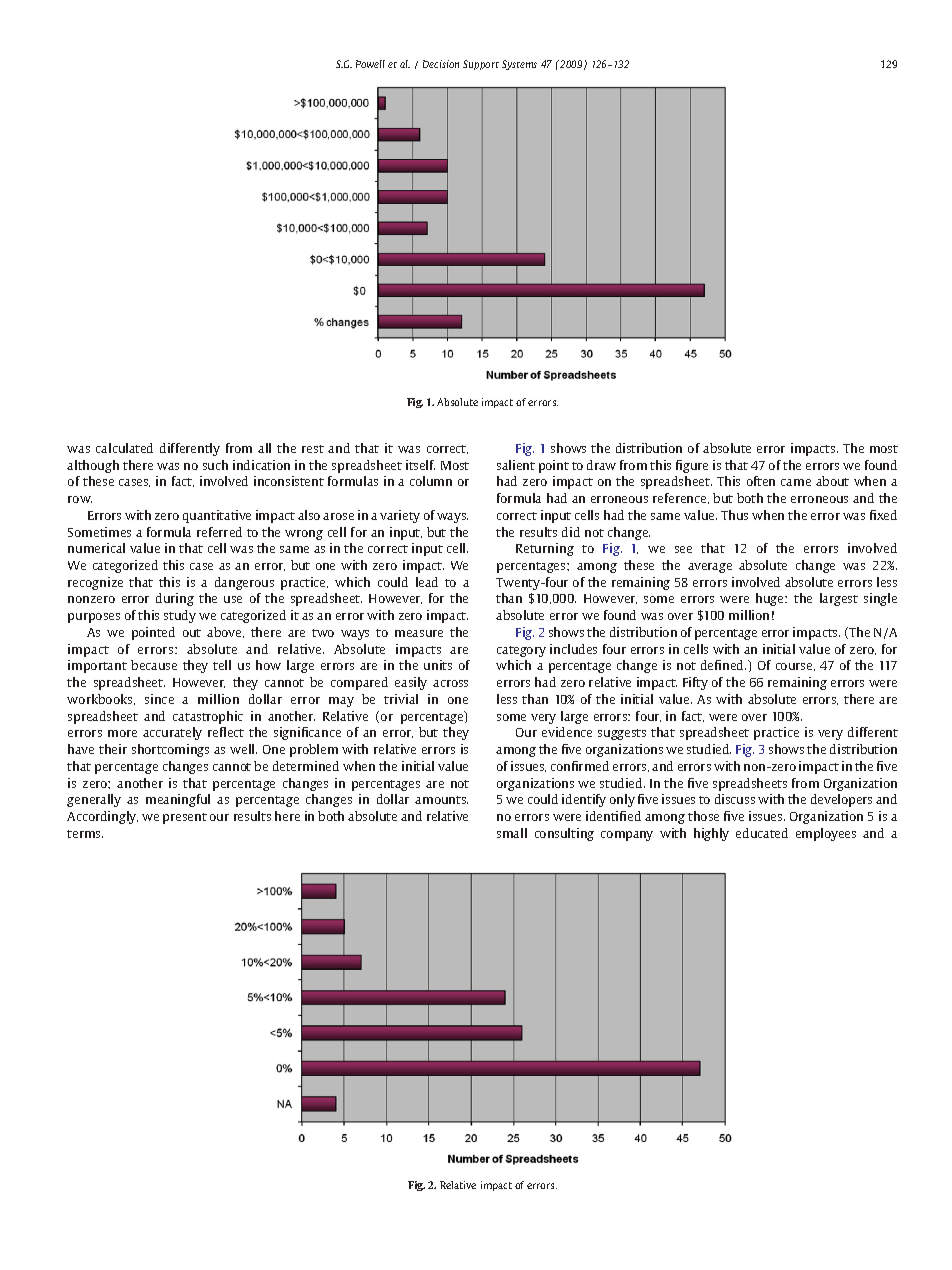 Image resolution: width=952 pixels, height=1270 pixels. What do you see at coordinates (761, 481) in the image?
I see `often` at bounding box center [761, 481].
